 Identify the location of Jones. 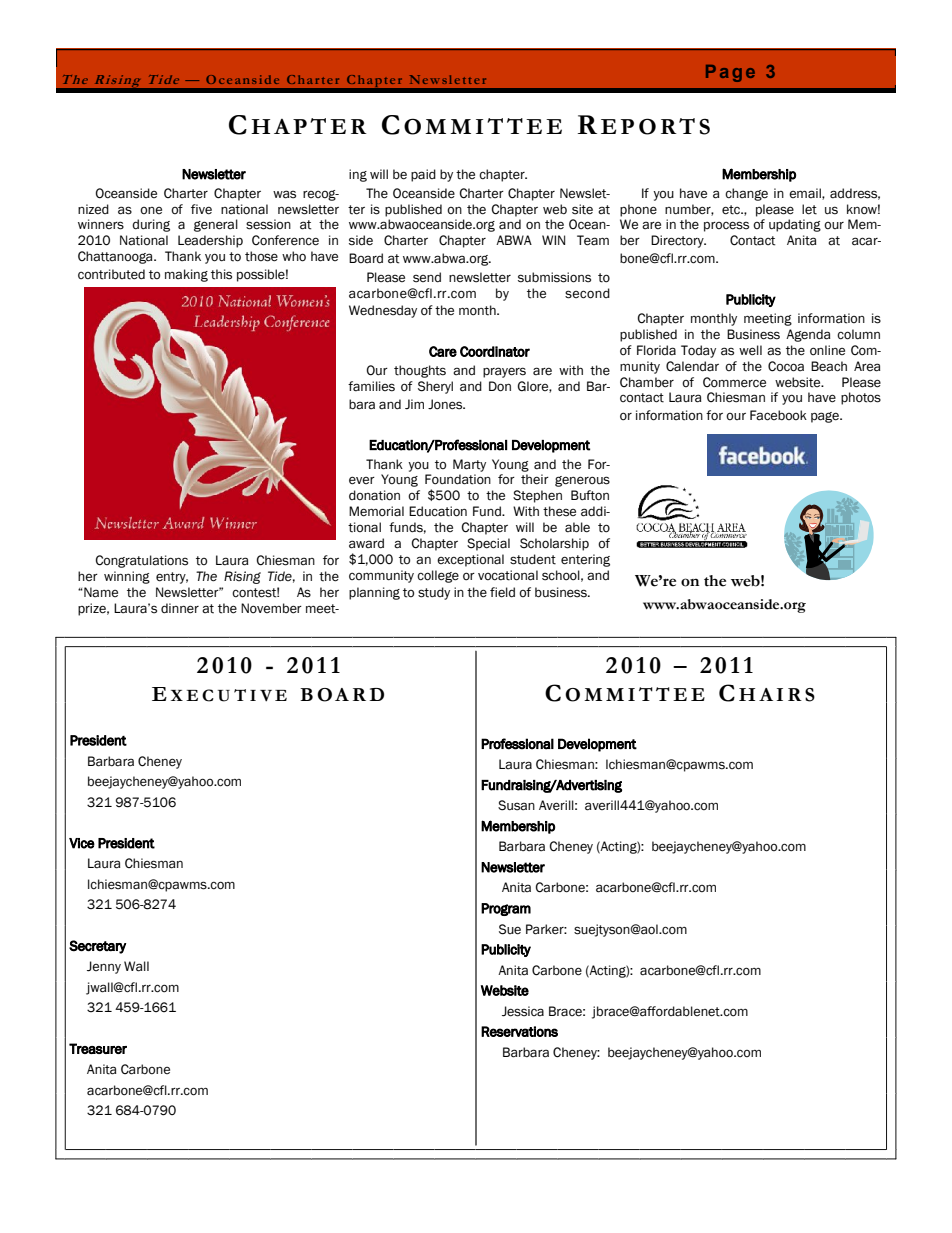
(446, 404).
